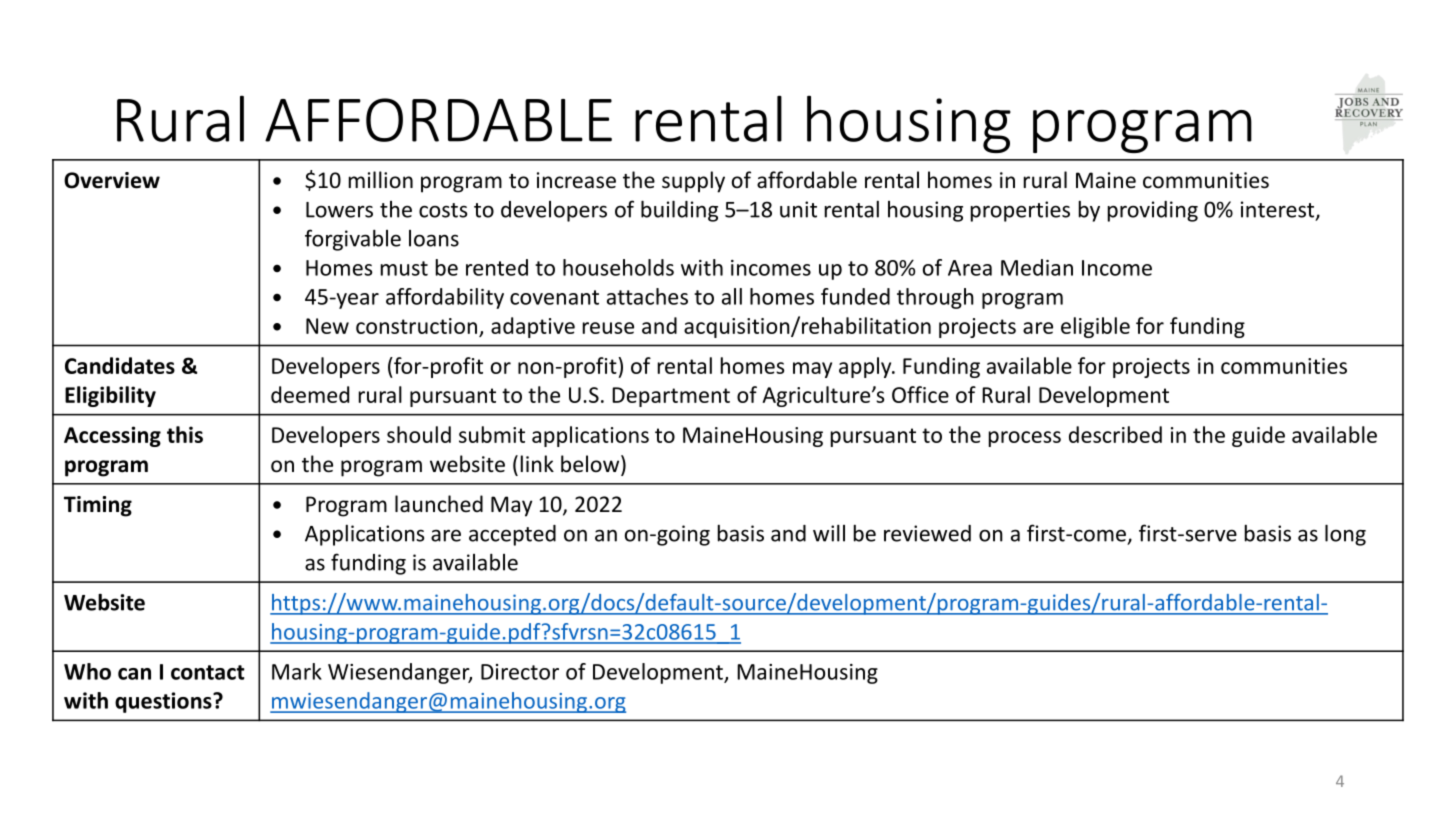 The width and height of the screenshot is (1456, 819). What do you see at coordinates (185, 434) in the screenshot?
I see `this` at bounding box center [185, 434].
